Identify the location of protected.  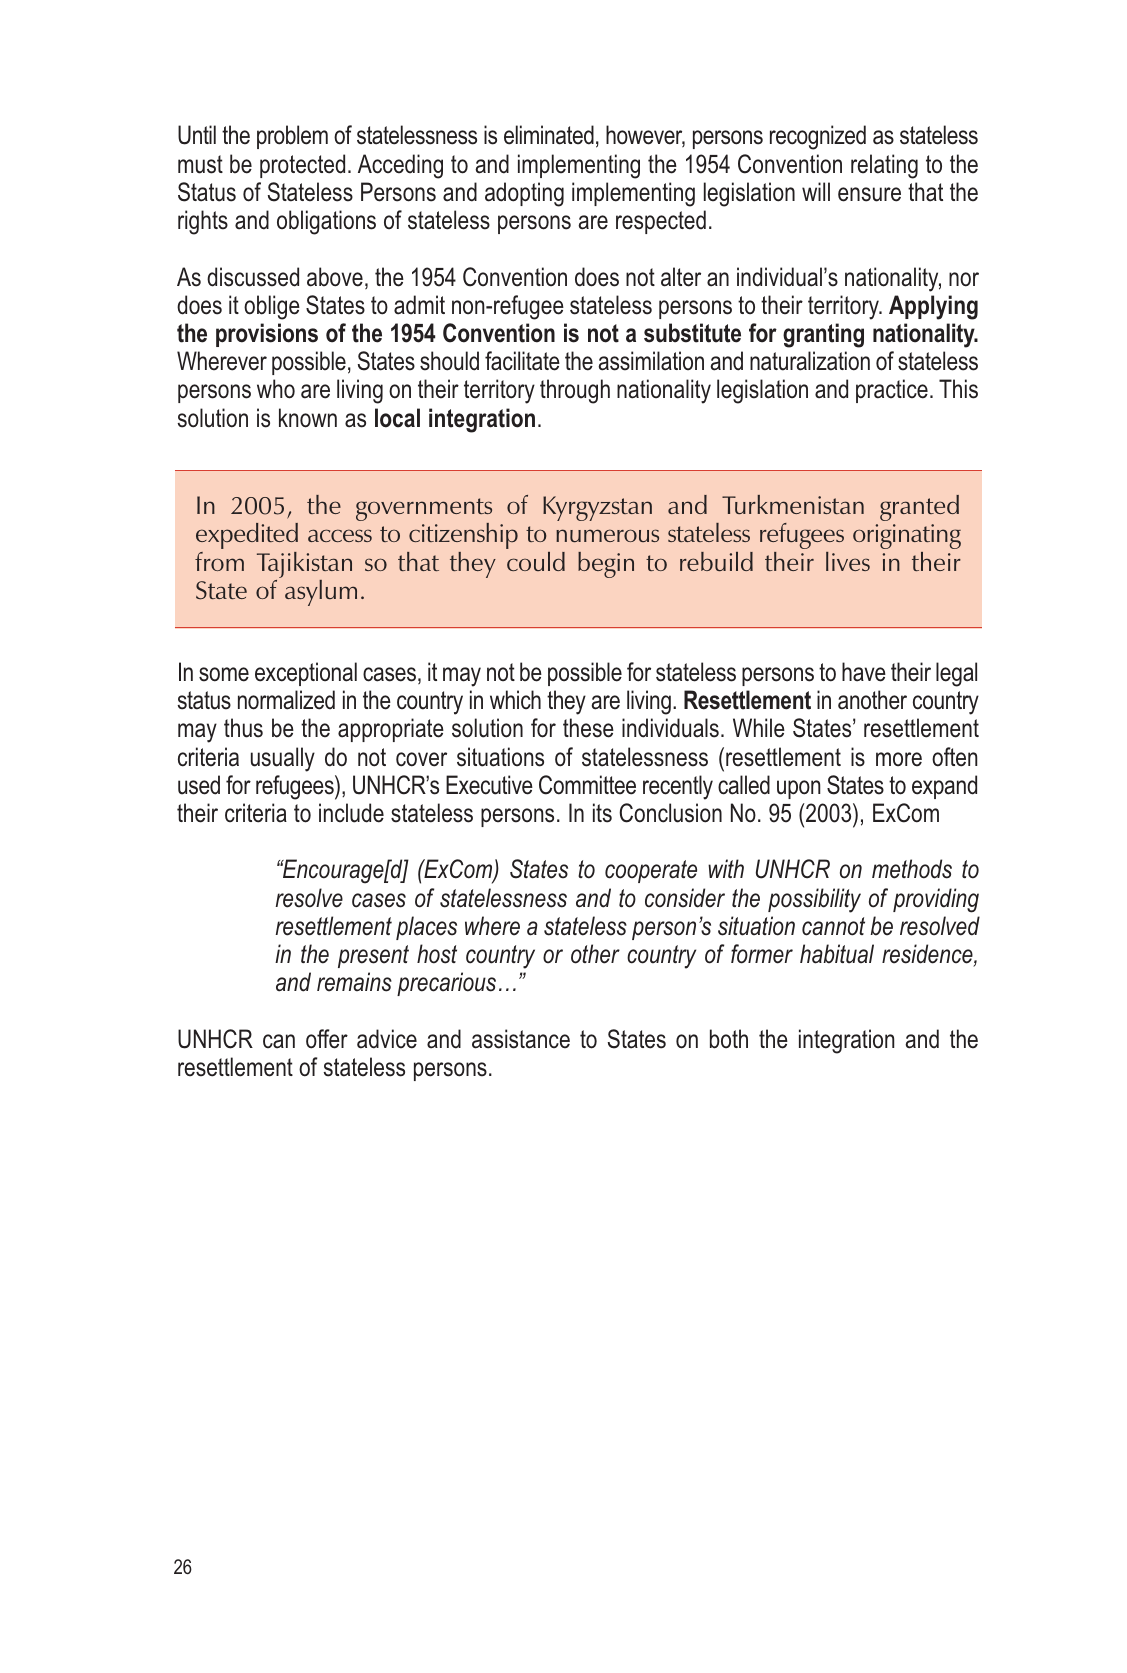
(302, 166).
